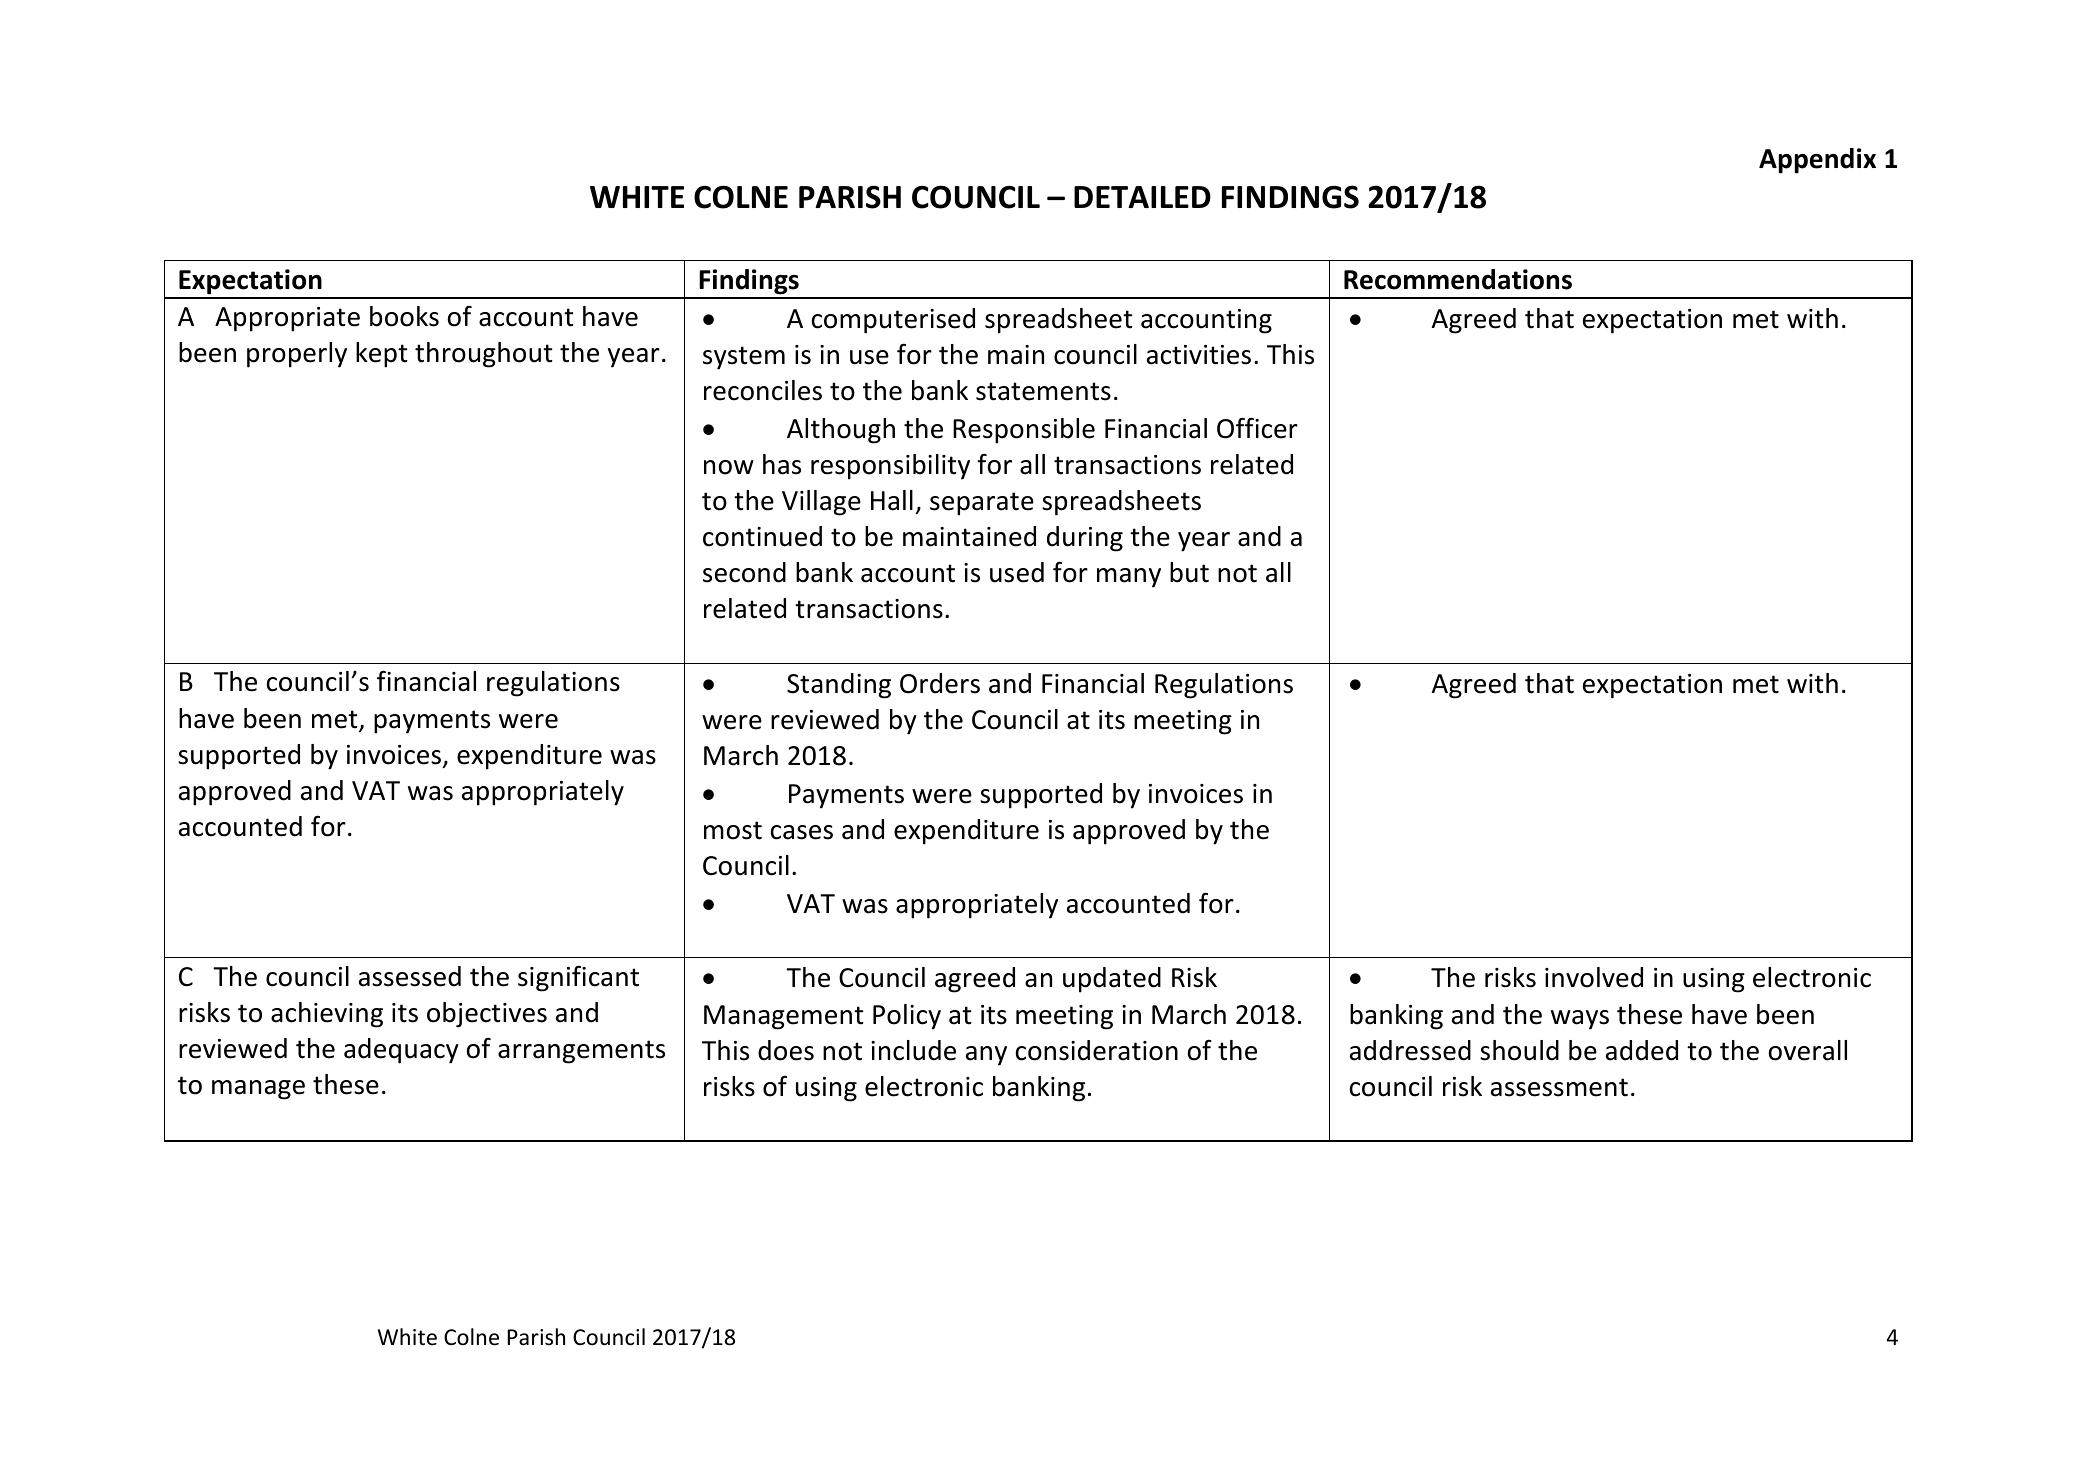  Describe the element at coordinates (401, 1051) in the document. I see `adequacy` at that location.
